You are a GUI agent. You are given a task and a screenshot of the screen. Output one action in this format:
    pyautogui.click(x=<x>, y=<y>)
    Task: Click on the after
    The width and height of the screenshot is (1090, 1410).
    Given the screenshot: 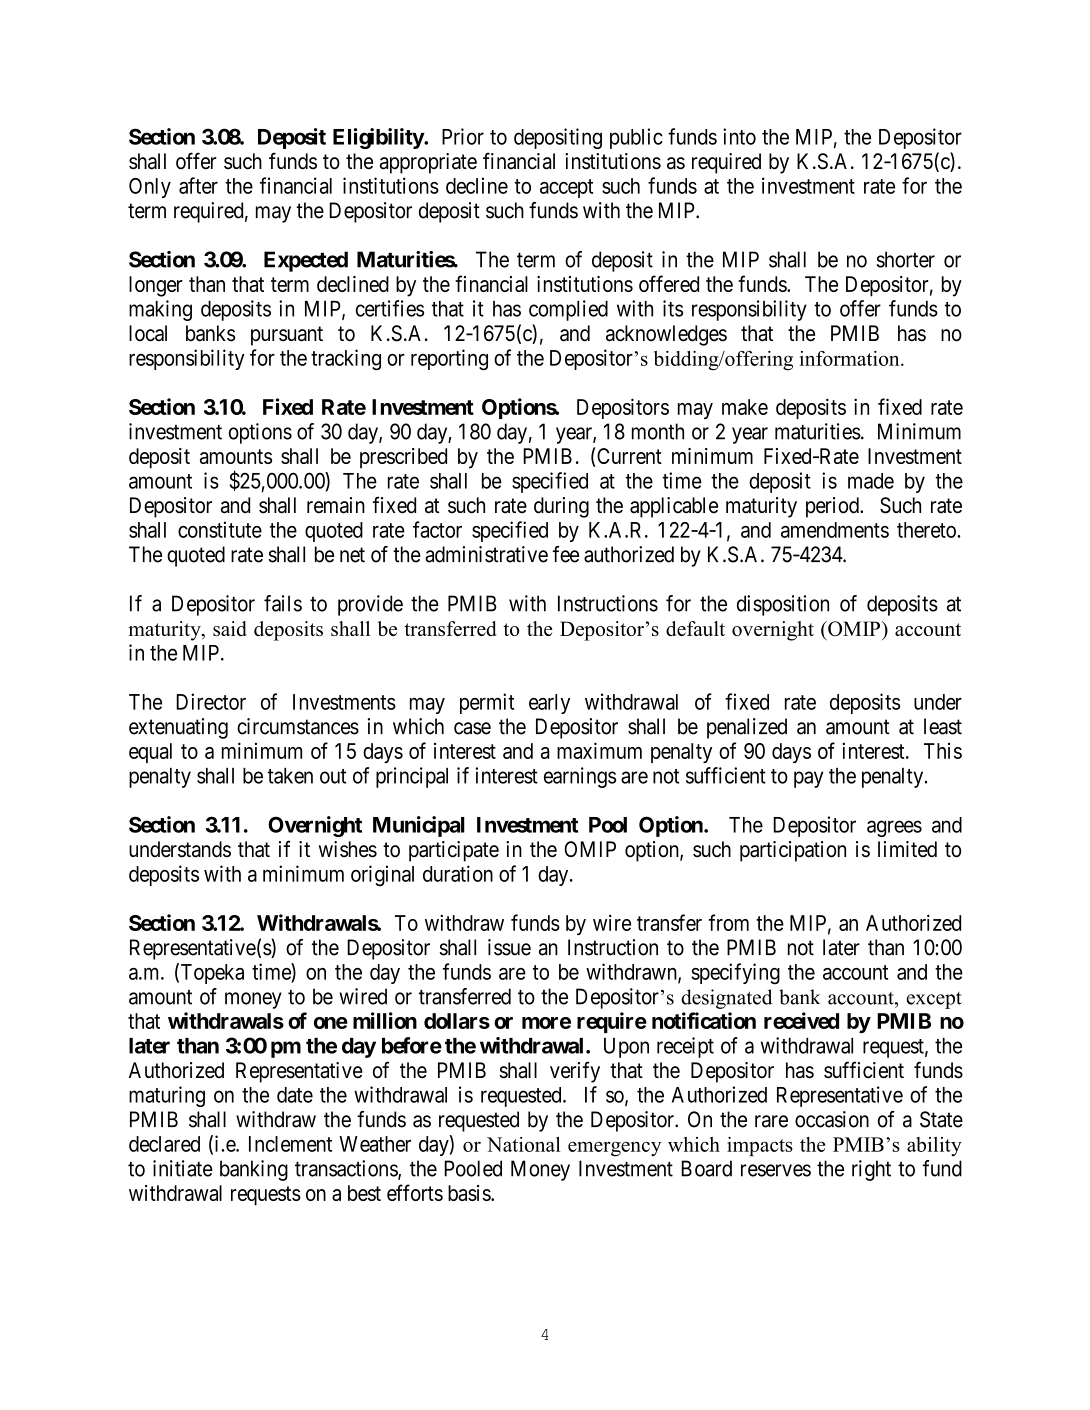 What is the action you would take?
    pyautogui.click(x=198, y=185)
